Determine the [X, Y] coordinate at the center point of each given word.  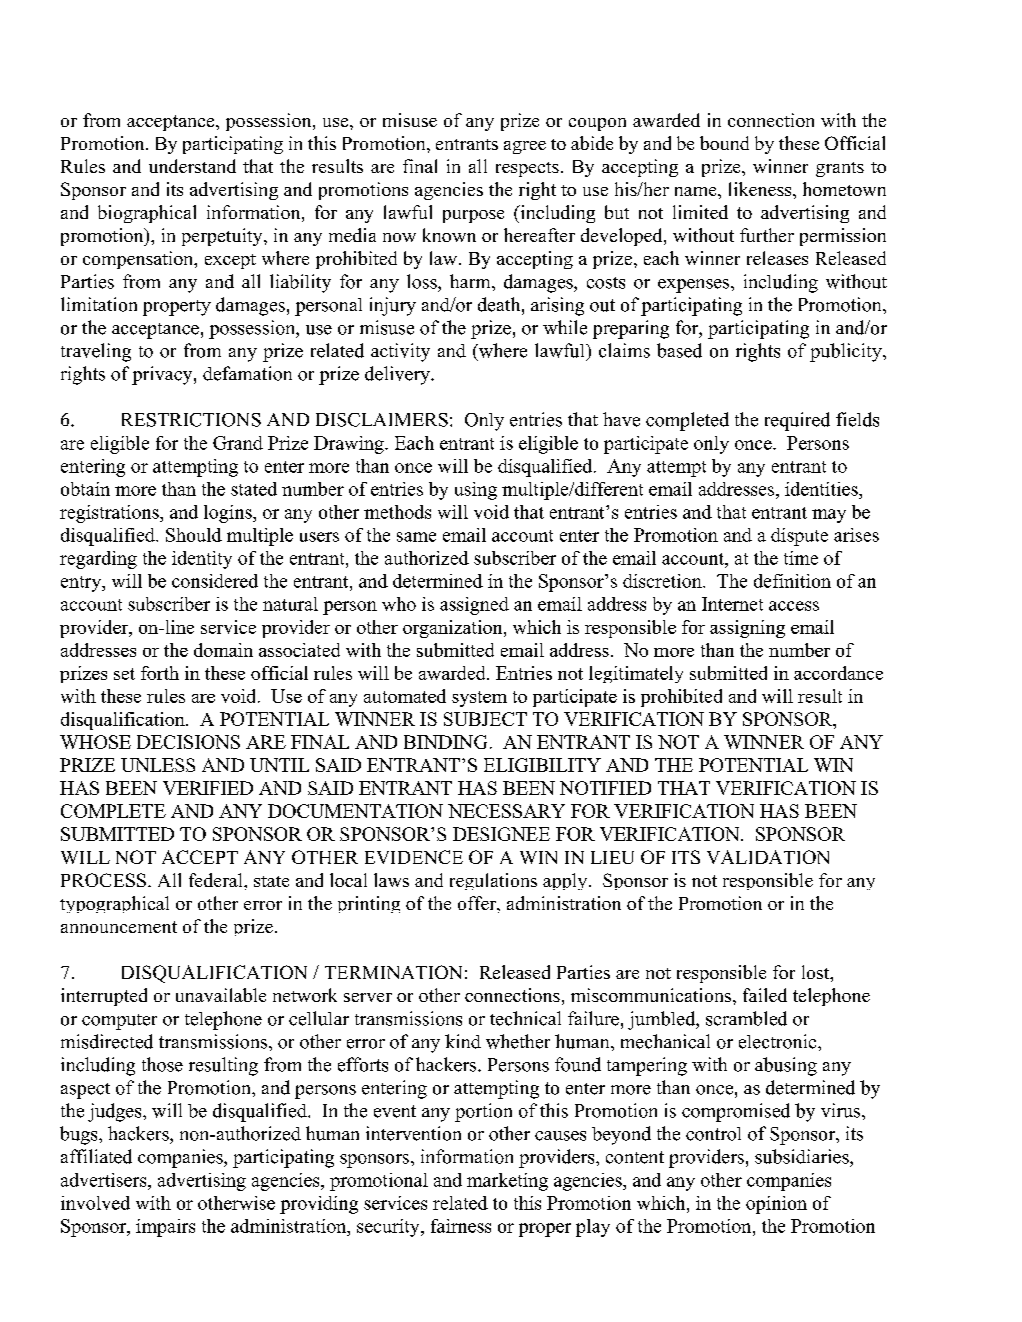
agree [525, 147]
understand [192, 166]
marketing [507, 1182]
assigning [747, 629]
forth [160, 673]
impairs [165, 1228]
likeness [761, 189]
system [479, 699]
